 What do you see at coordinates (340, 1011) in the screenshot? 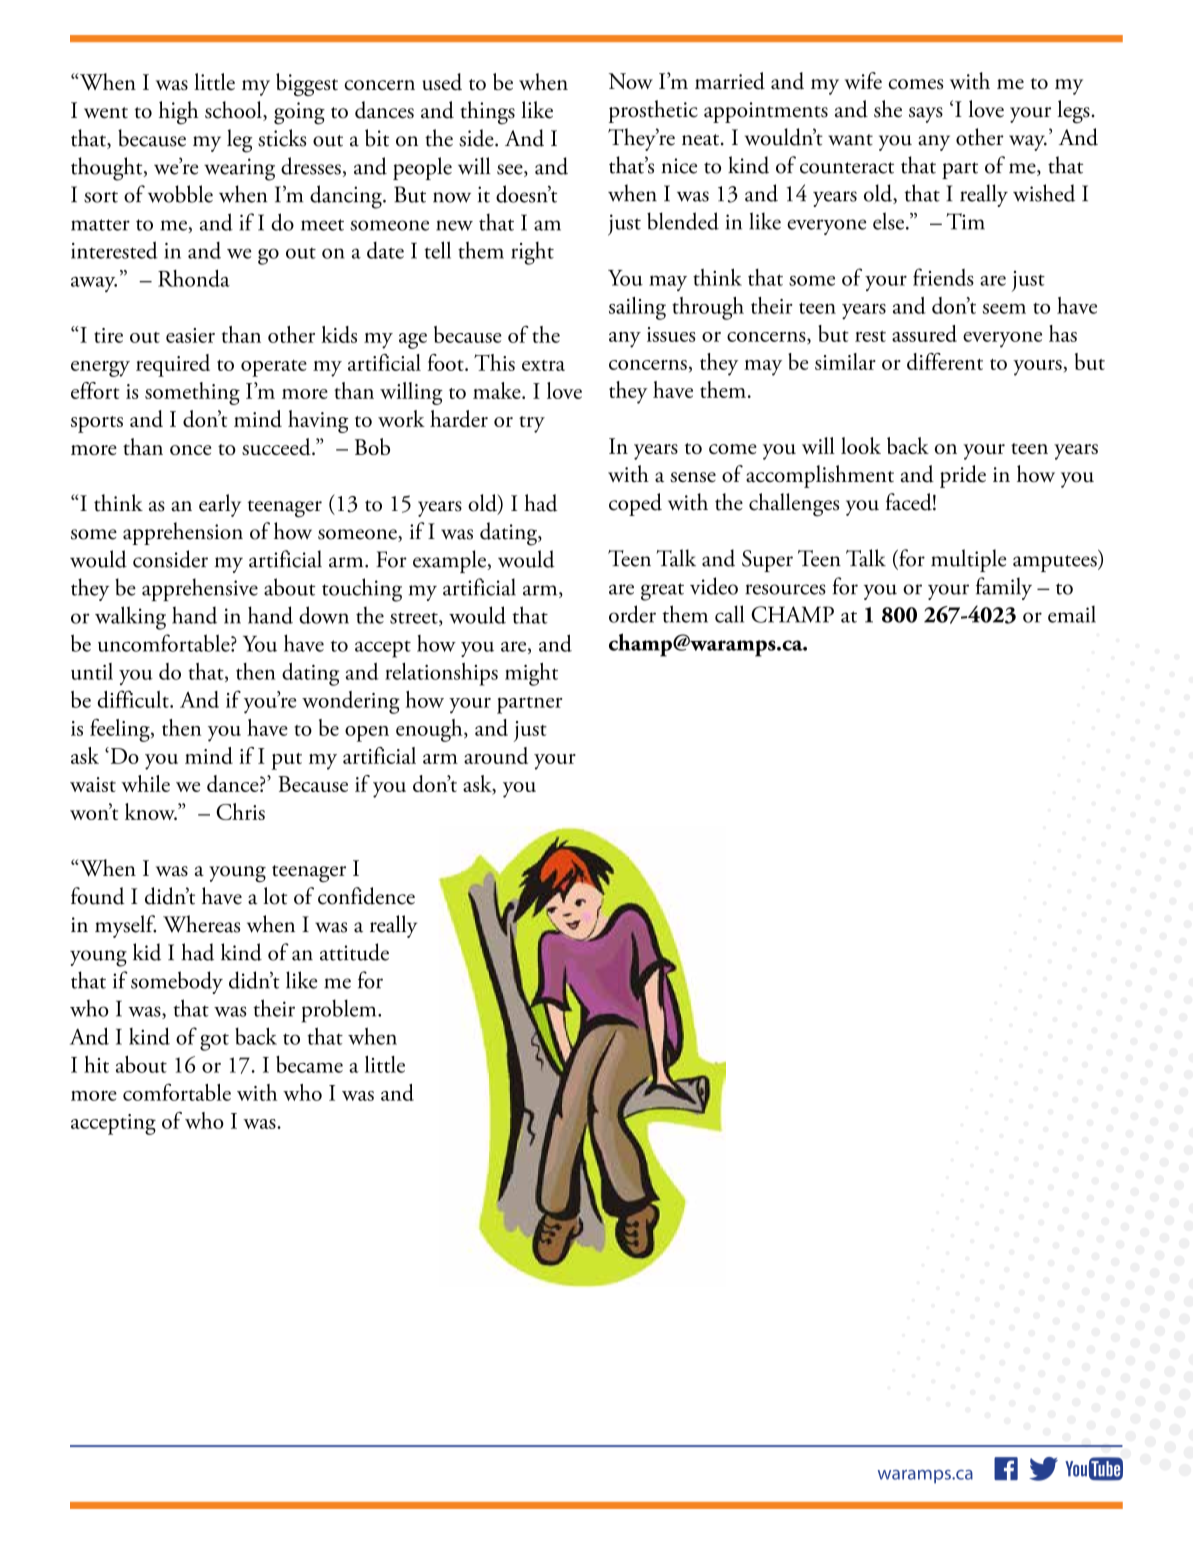
I see `problem` at bounding box center [340, 1011].
